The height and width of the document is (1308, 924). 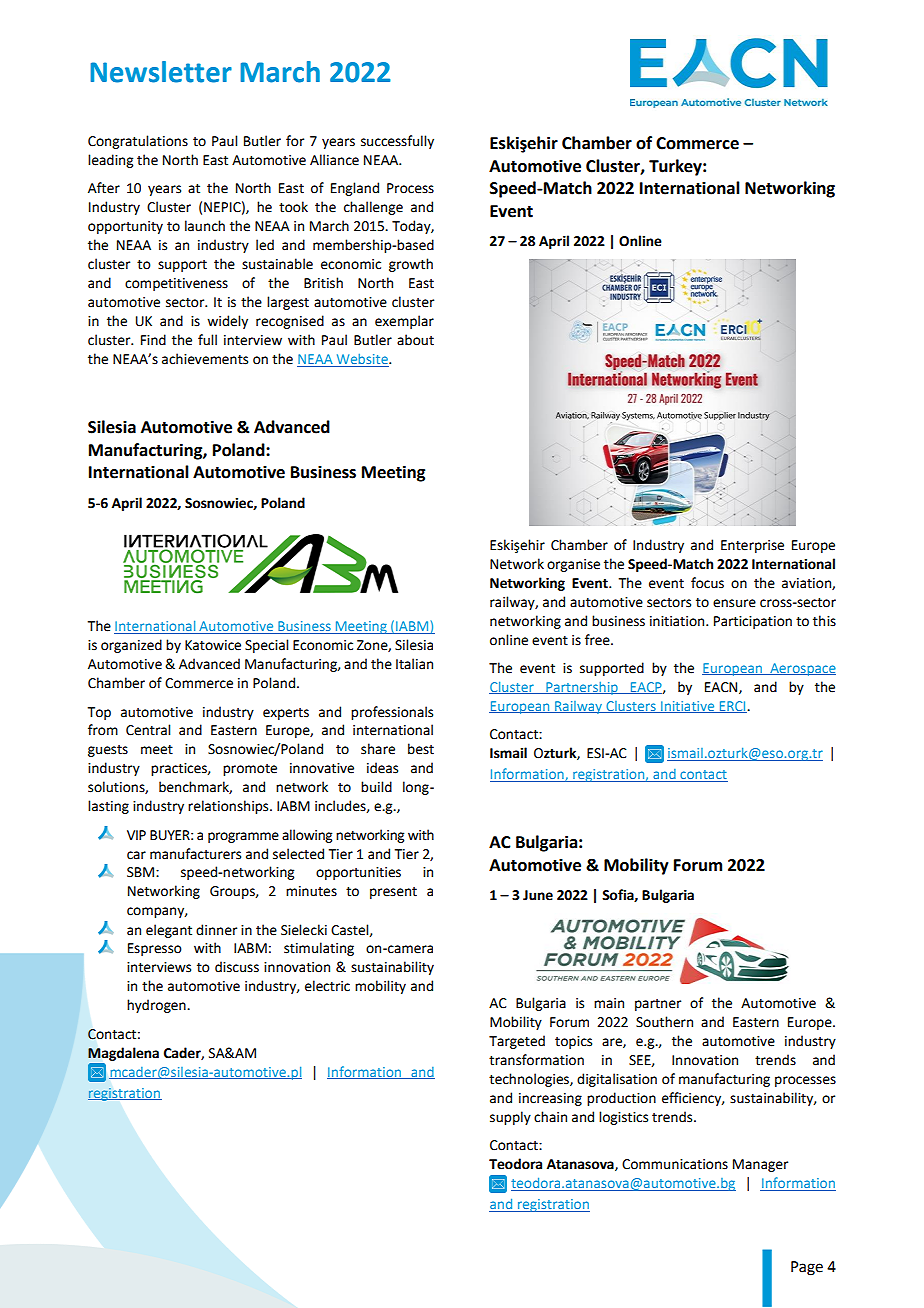 I want to click on Katowice, so click(x=213, y=645).
